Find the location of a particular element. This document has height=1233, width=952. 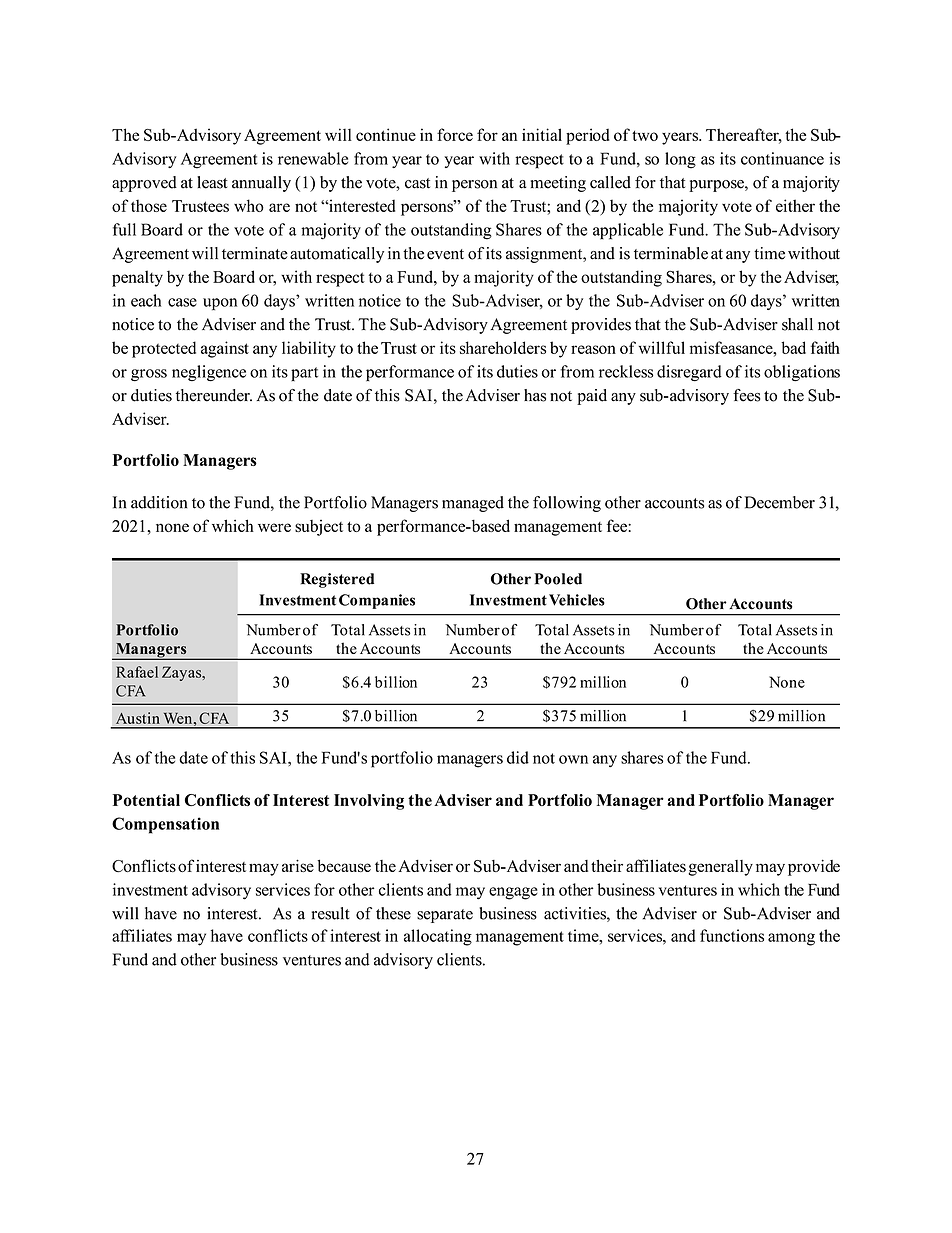

fees is located at coordinates (747, 395).
